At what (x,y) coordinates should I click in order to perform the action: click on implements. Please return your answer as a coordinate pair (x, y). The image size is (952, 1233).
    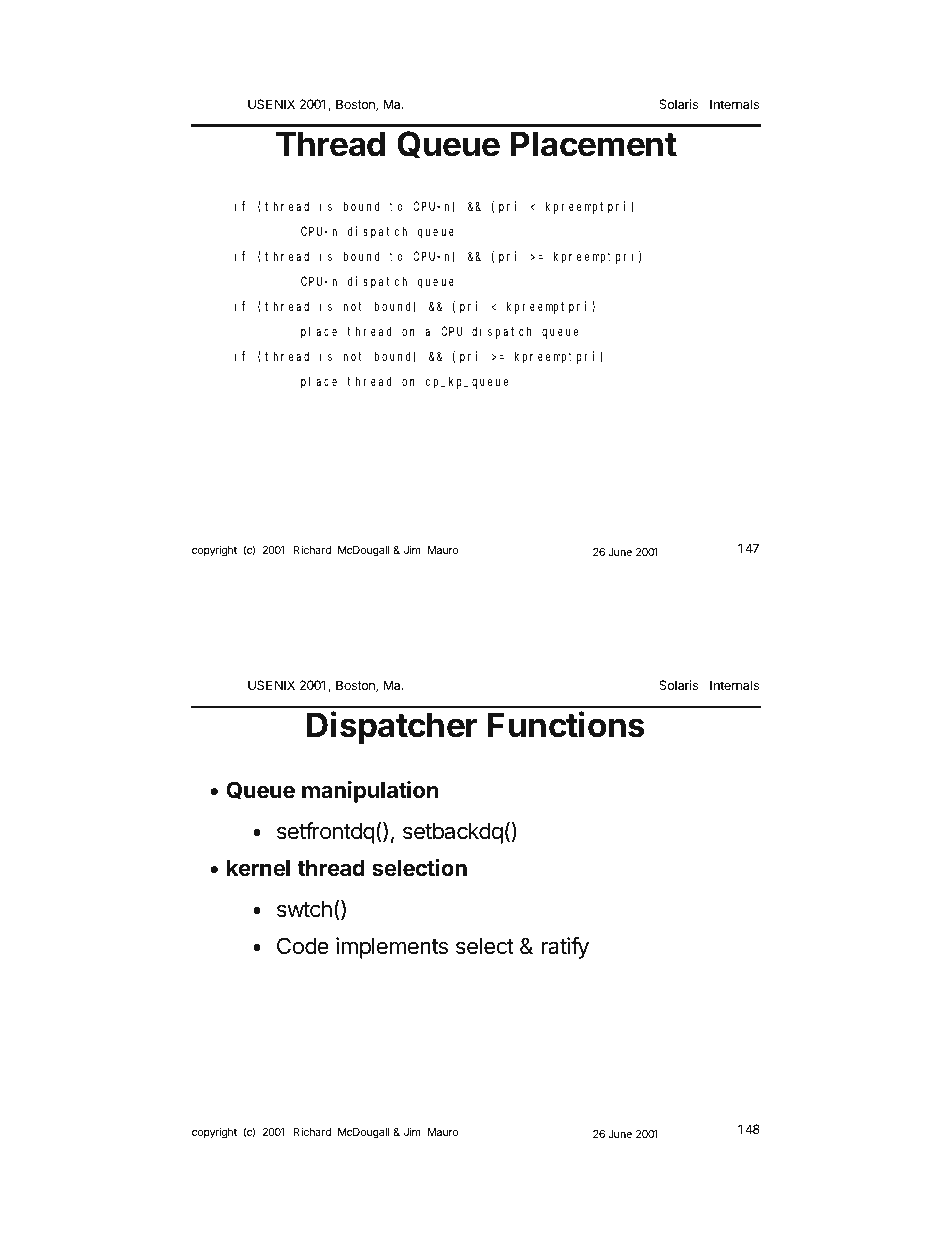
    Looking at the image, I should click on (392, 948).
